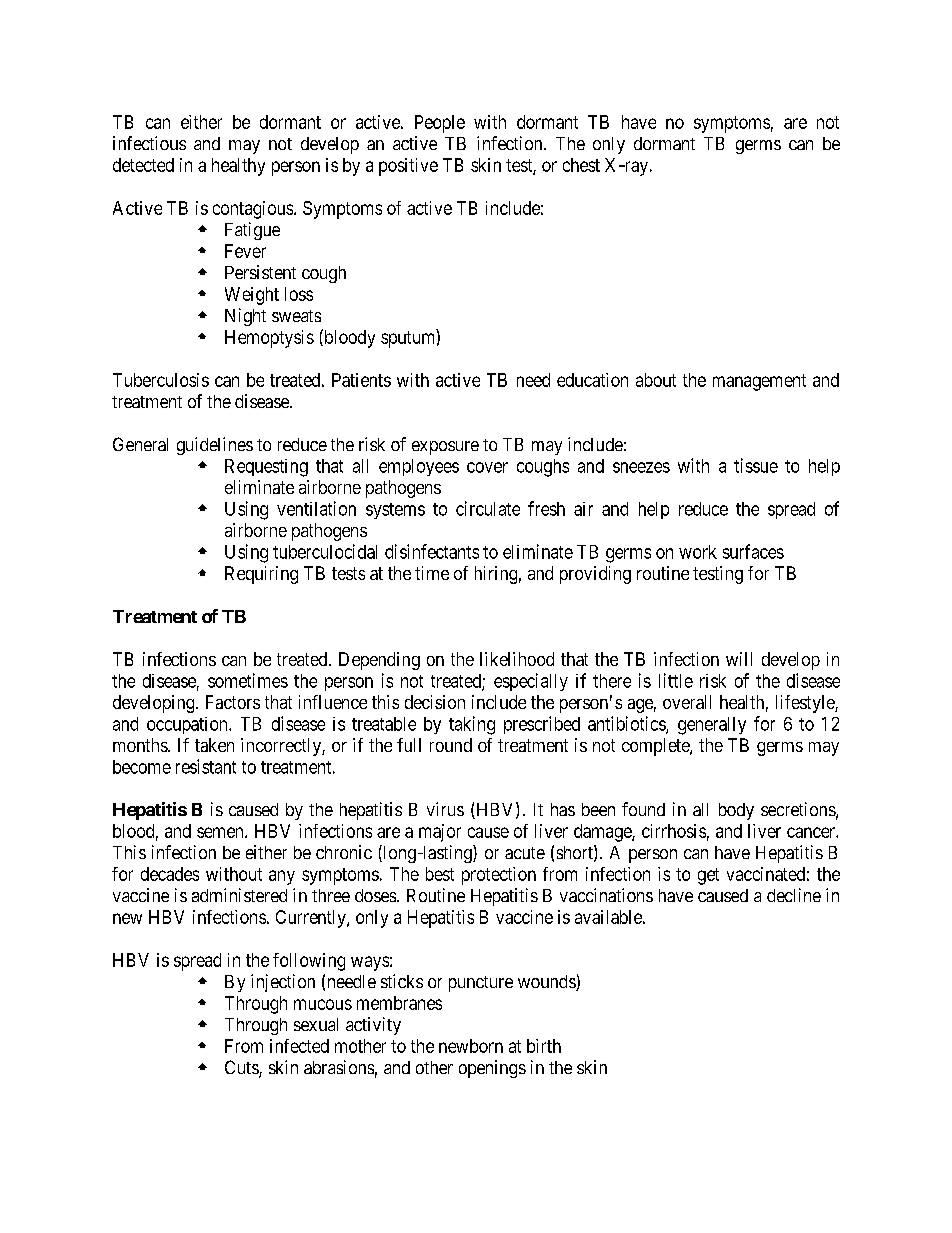 This screenshot has height=1233, width=952. What do you see at coordinates (581, 165) in the screenshot?
I see `chest` at bounding box center [581, 165].
